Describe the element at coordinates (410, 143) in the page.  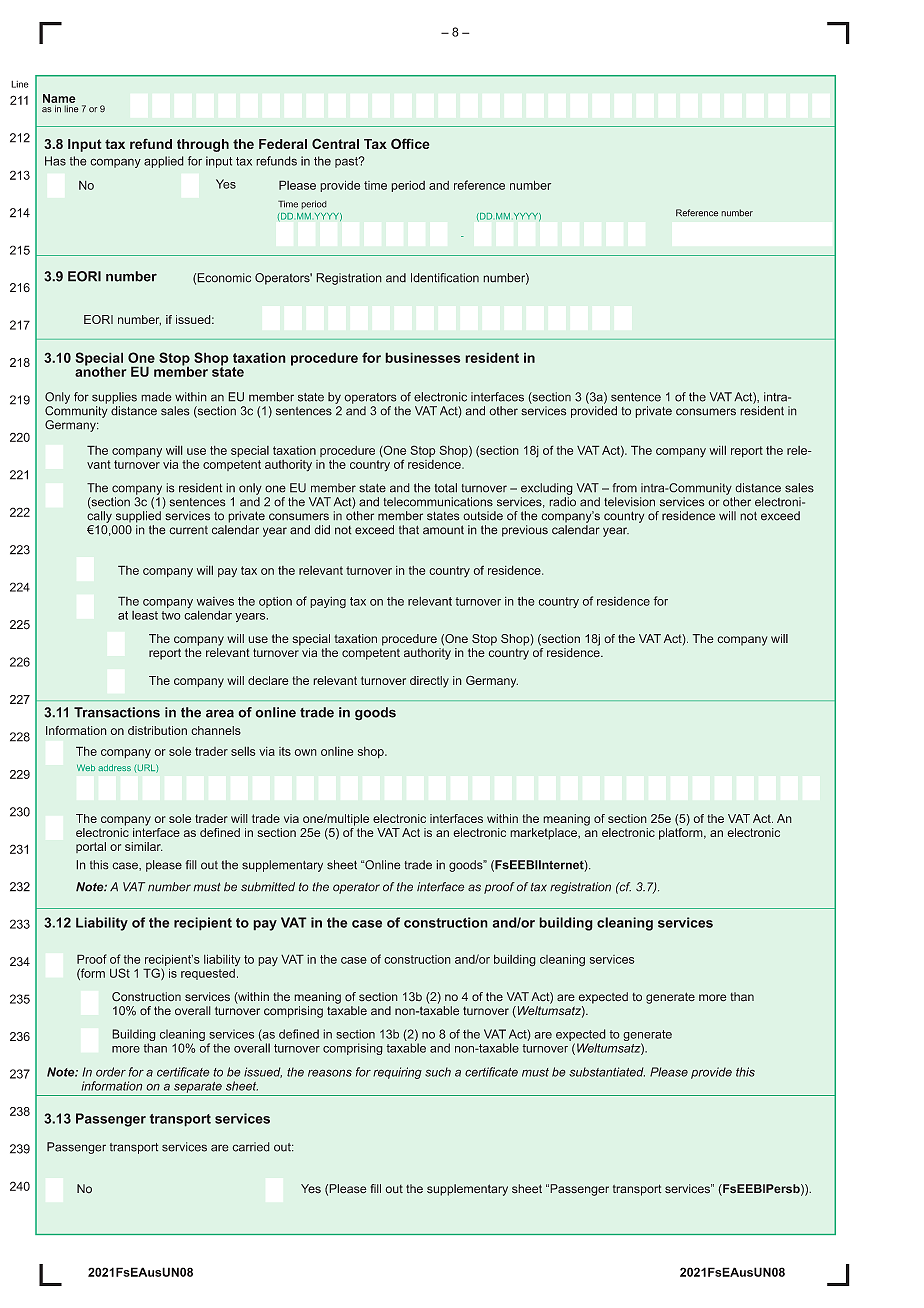
I see `Office` at that location.
